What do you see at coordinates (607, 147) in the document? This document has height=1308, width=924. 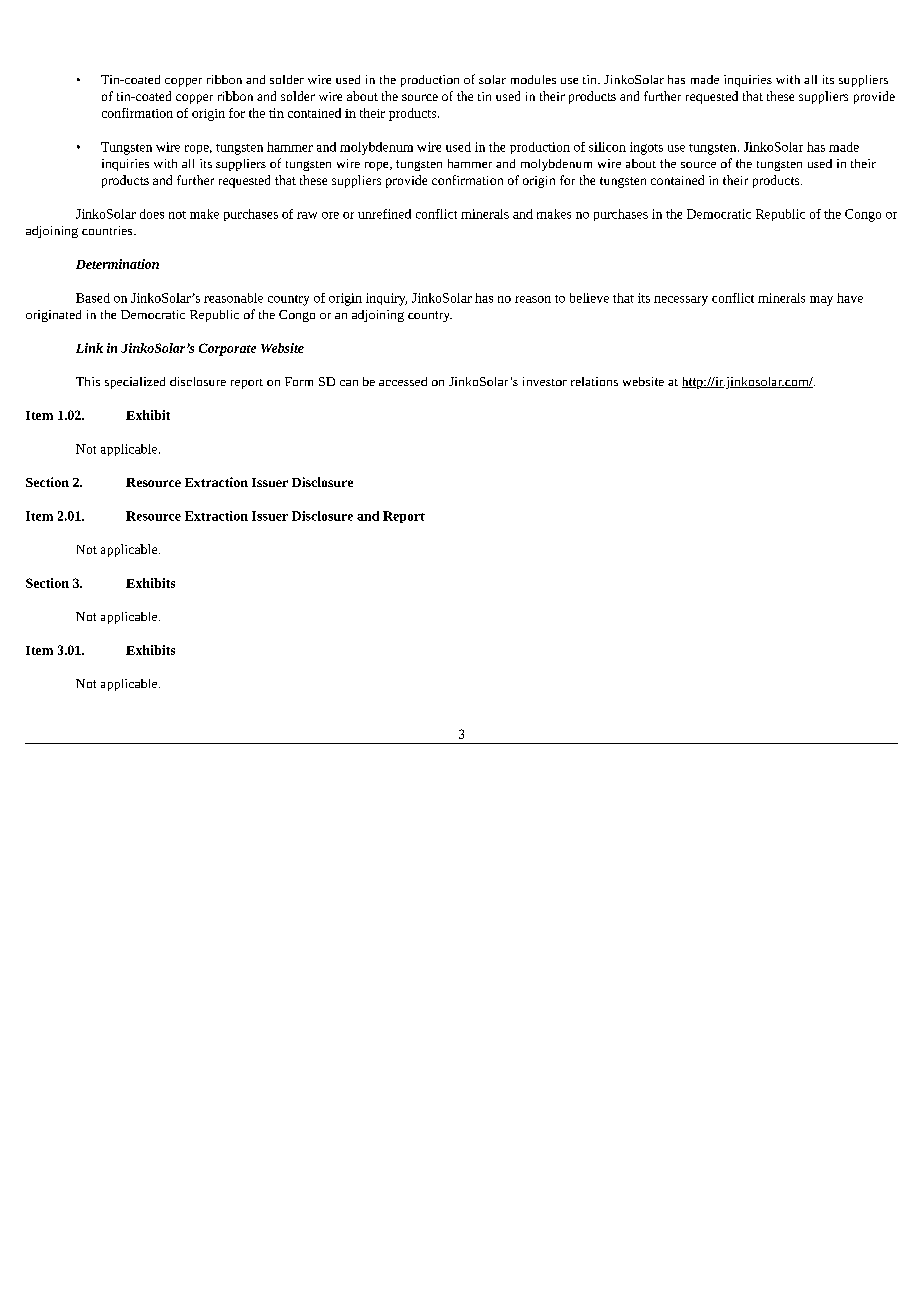 I see `silicon` at bounding box center [607, 147].
